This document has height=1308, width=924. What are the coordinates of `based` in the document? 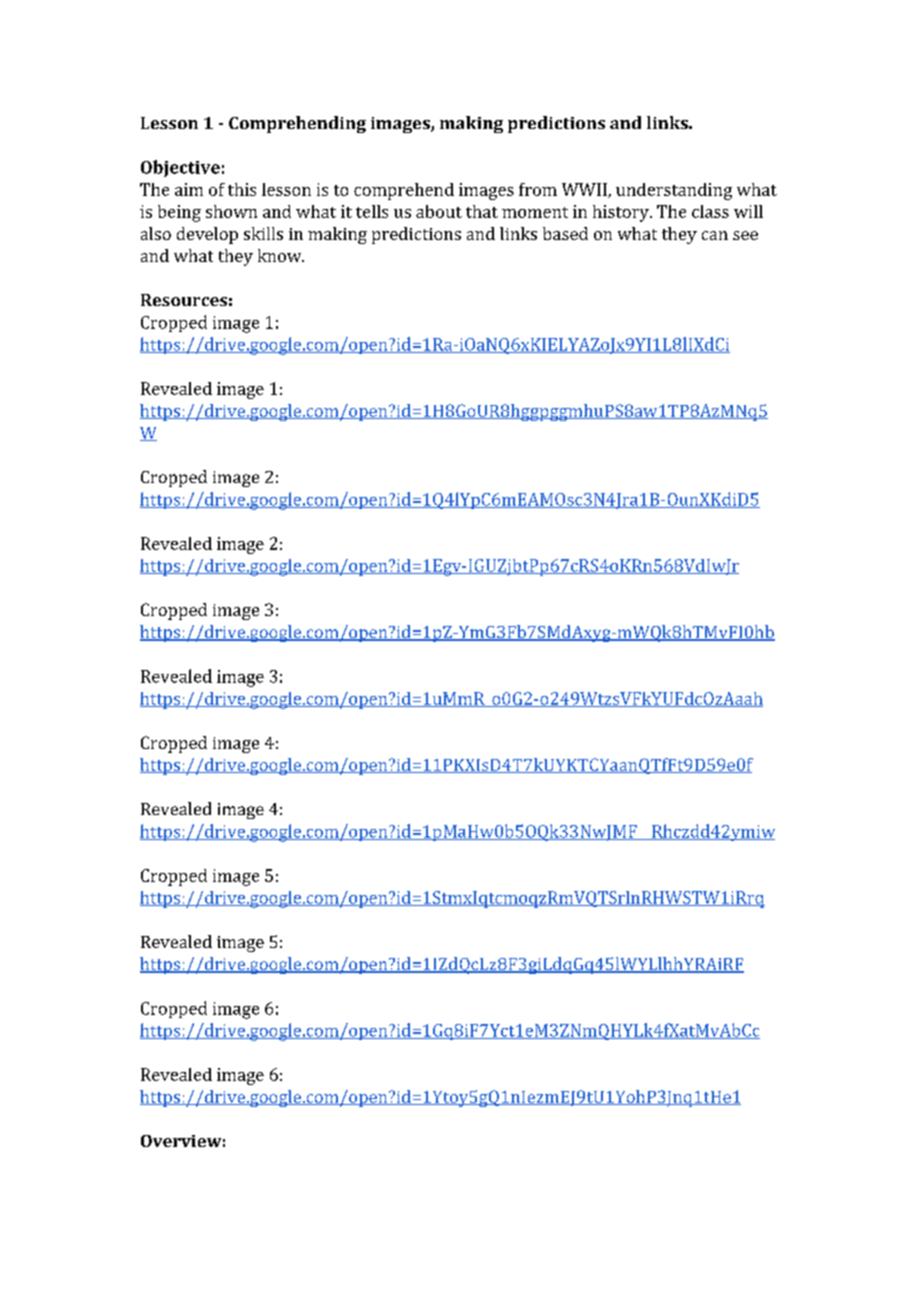 It's located at (565, 233).
